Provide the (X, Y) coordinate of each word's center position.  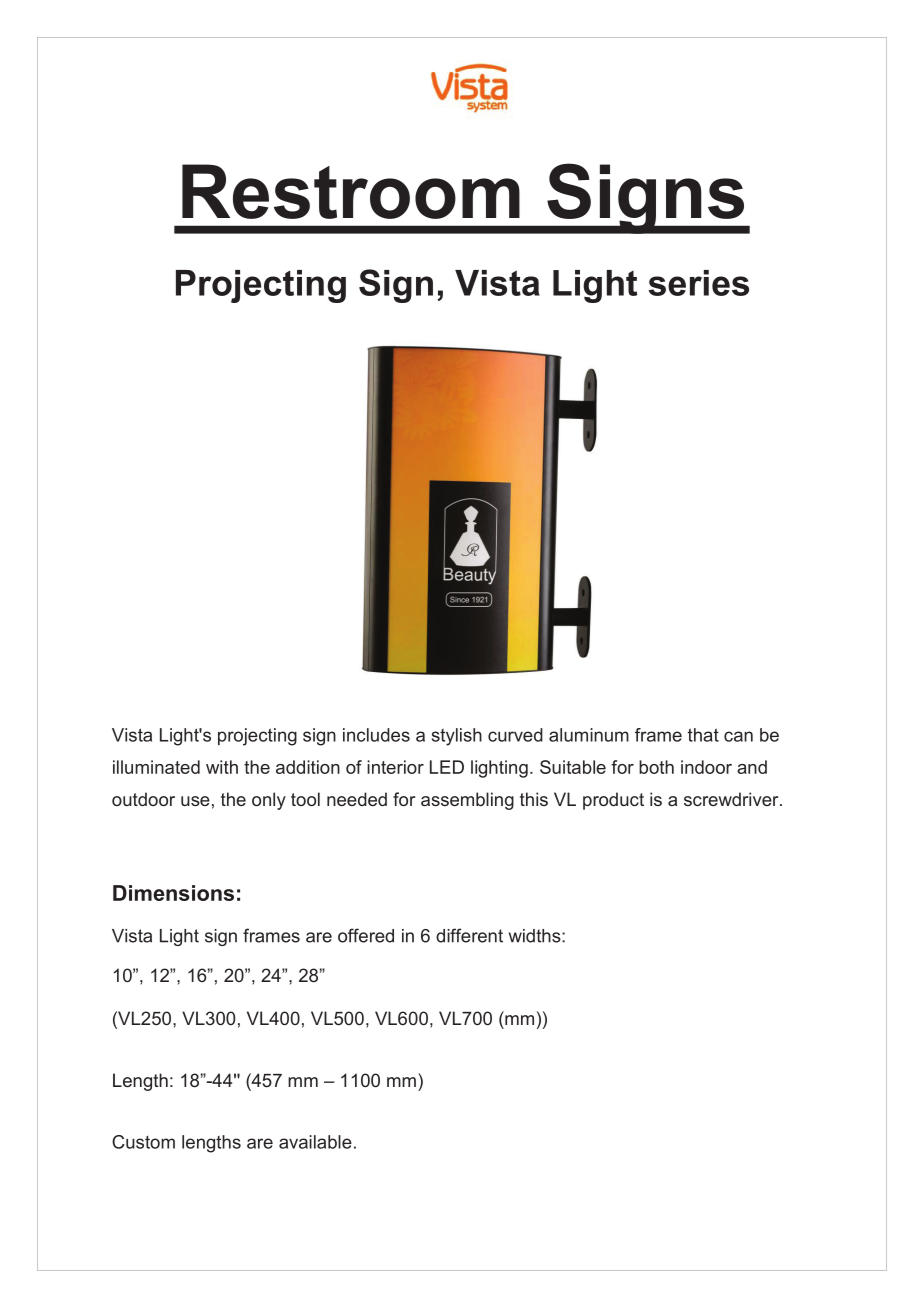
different (469, 935)
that (703, 735)
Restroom (351, 191)
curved (515, 735)
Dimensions (173, 893)
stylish (457, 737)
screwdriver (732, 799)
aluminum (589, 735)
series (698, 283)
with (222, 767)
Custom (143, 1142)
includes (376, 735)
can (738, 736)
